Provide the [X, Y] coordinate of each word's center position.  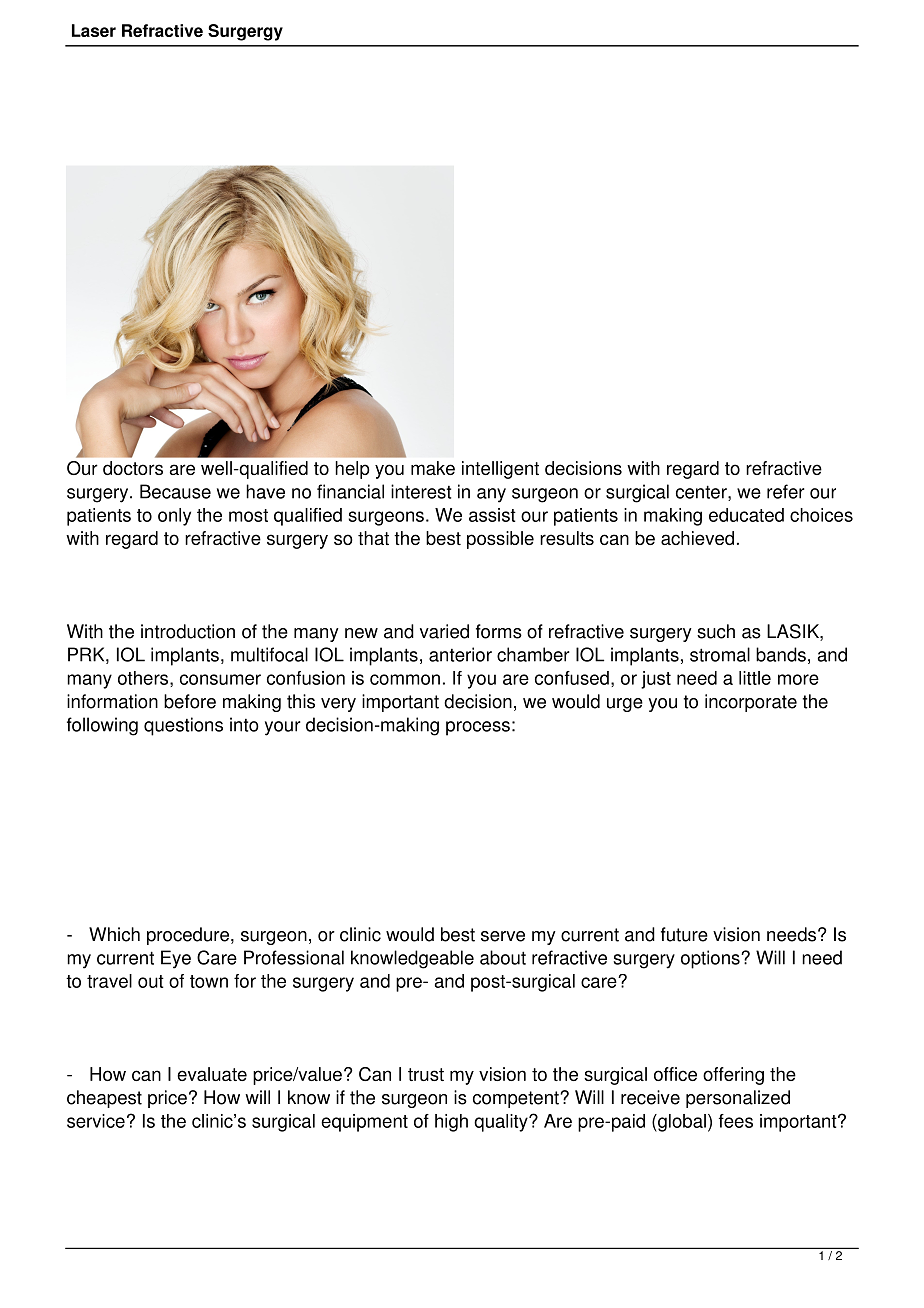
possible [500, 540]
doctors [133, 468]
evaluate [212, 1074]
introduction [188, 631]
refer [786, 491]
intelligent [500, 470]
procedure [189, 936]
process [478, 728]
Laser [94, 30]
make [433, 468]
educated [746, 515]
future [684, 934]
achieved [697, 538]
